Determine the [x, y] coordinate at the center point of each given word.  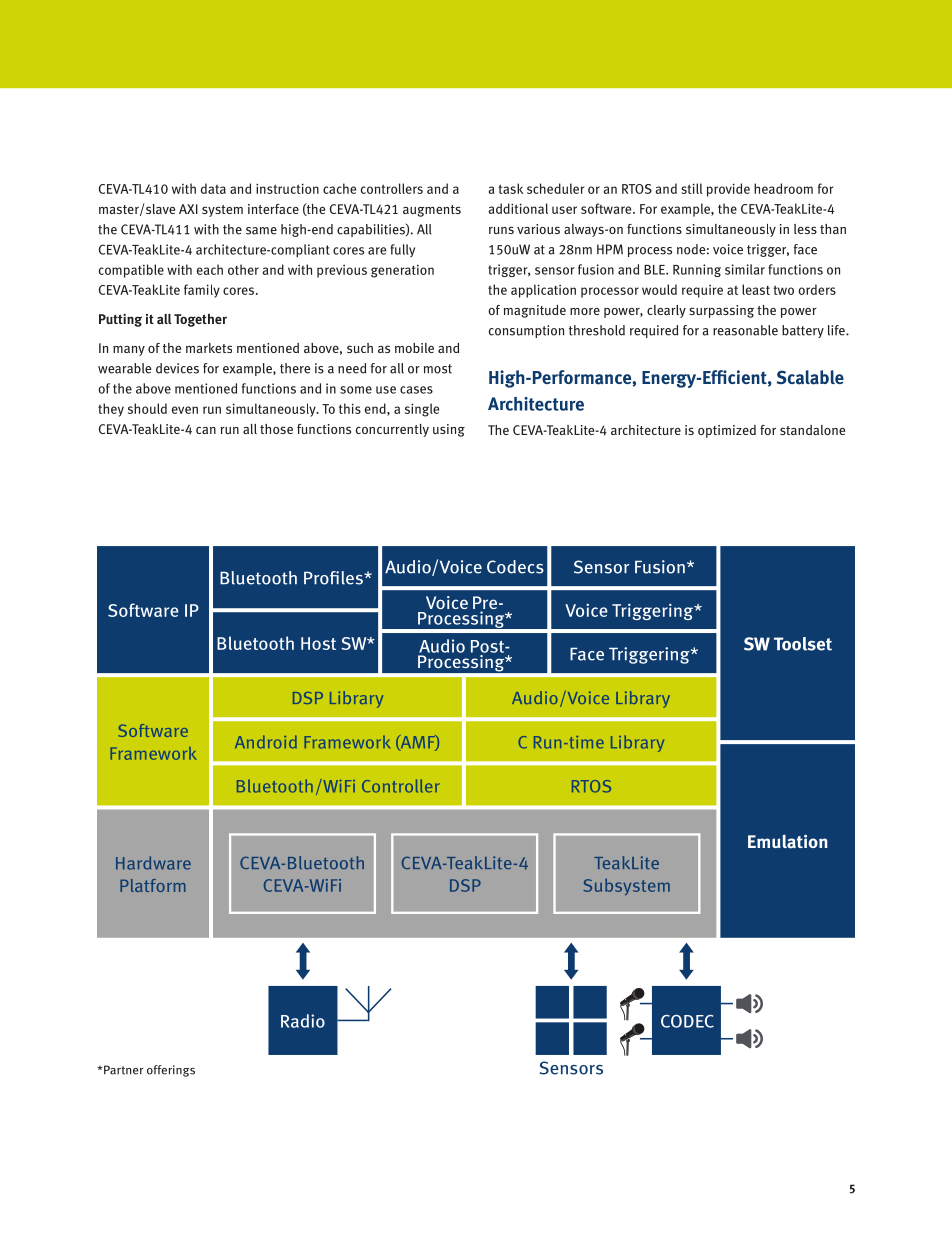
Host [318, 643]
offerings [171, 1071]
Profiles [334, 578]
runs [501, 230]
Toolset [803, 644]
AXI [188, 209]
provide [728, 190]
